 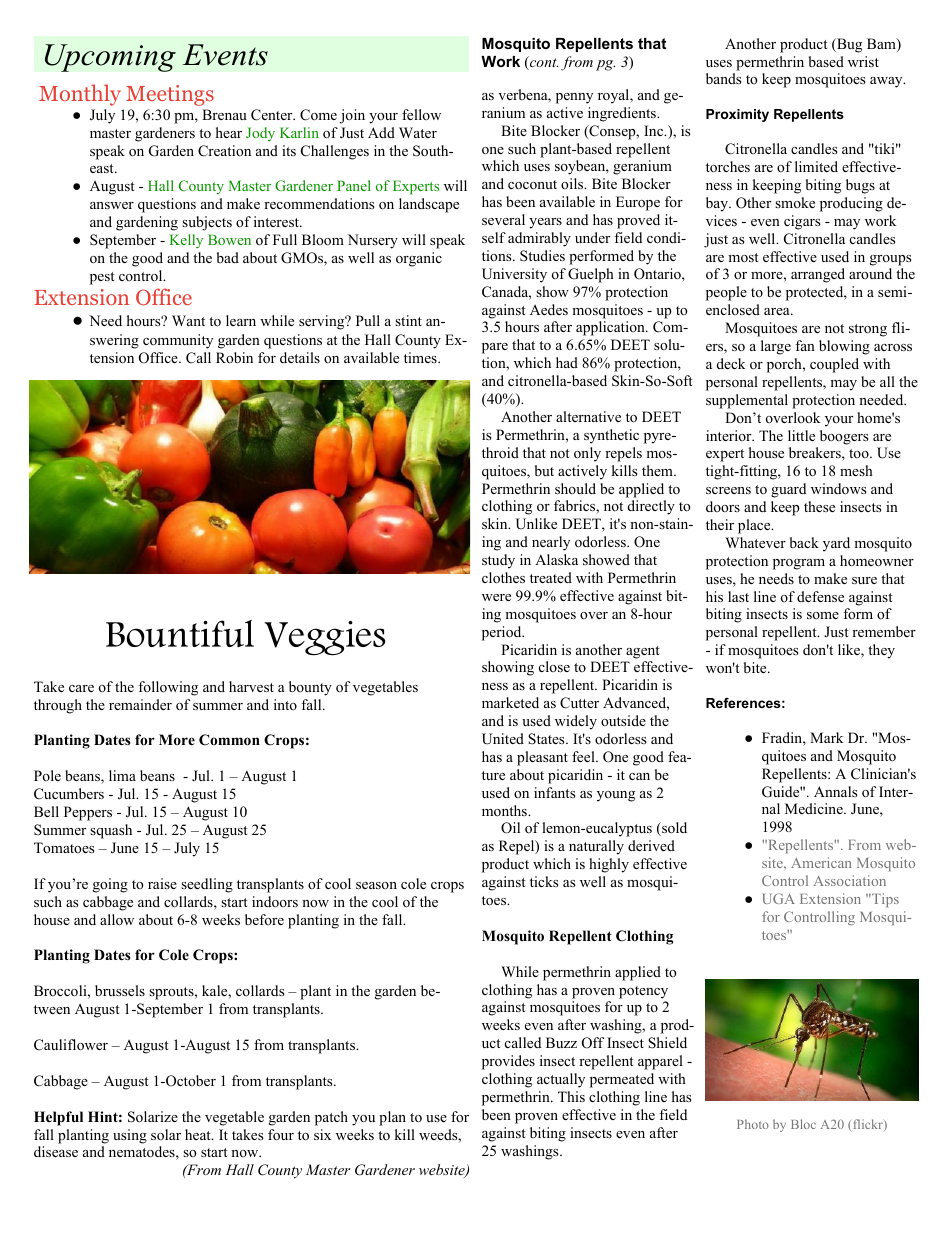 What do you see at coordinates (505, 810) in the screenshot?
I see `months` at bounding box center [505, 810].
